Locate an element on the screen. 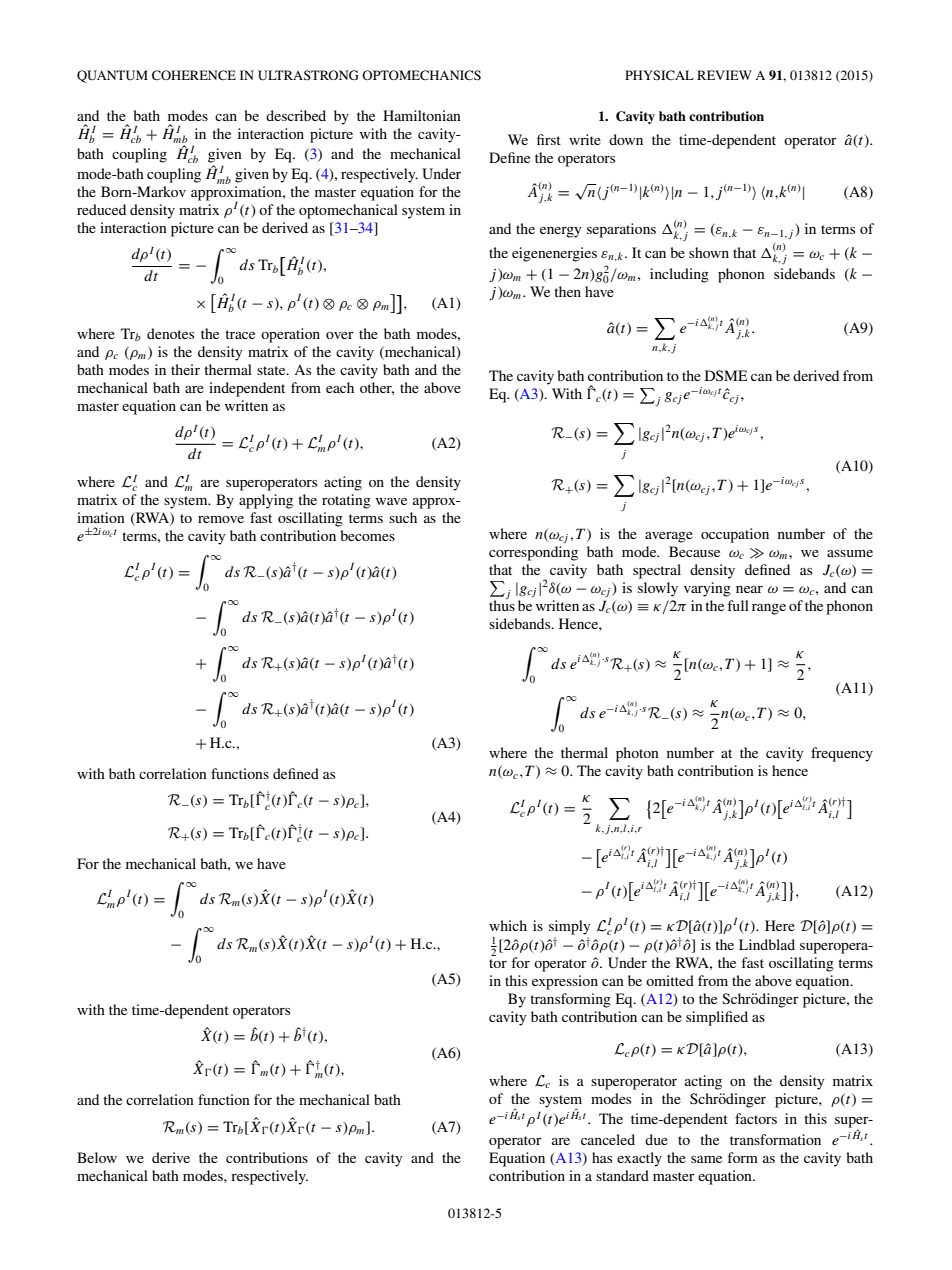 Image resolution: width=952 pixels, height=1270 pixels. frequency is located at coordinates (842, 754).
